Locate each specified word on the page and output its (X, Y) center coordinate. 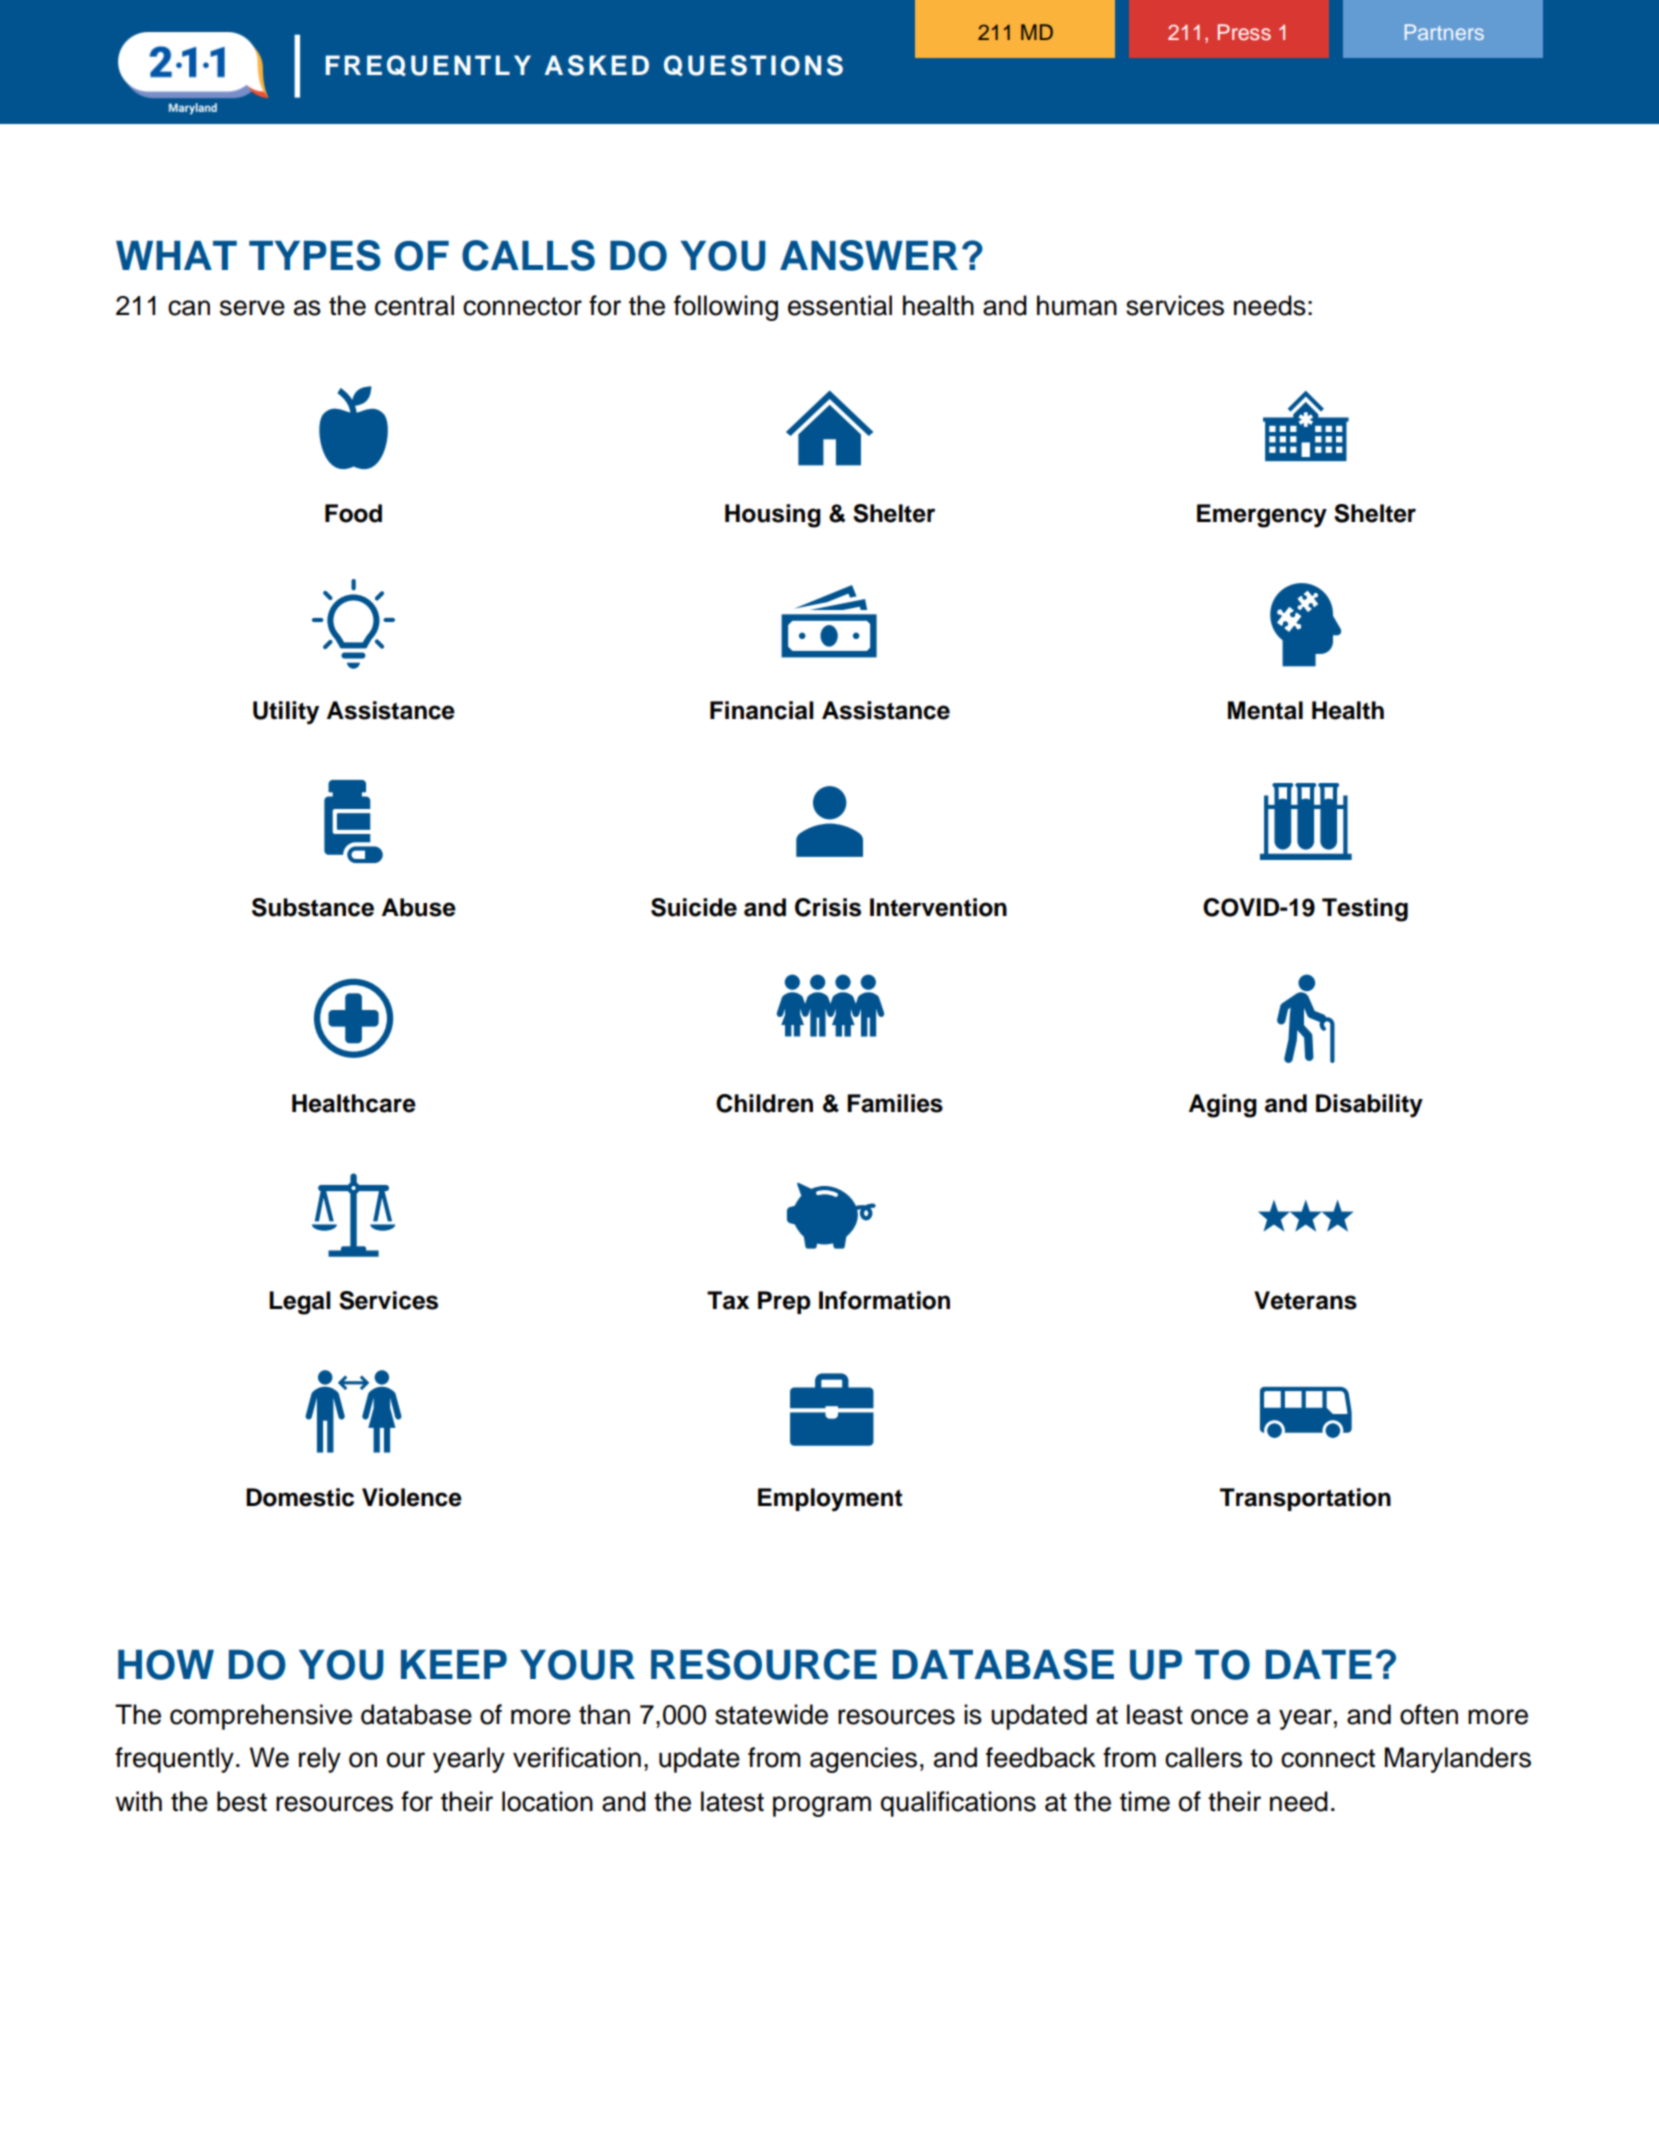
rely (320, 1760)
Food (353, 513)
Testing (1365, 910)
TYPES (315, 255)
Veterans (1305, 1300)
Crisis (828, 907)
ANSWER (869, 255)
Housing (773, 516)
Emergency (1262, 516)
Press (1244, 32)
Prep (784, 1302)
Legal (300, 1303)
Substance (313, 907)
